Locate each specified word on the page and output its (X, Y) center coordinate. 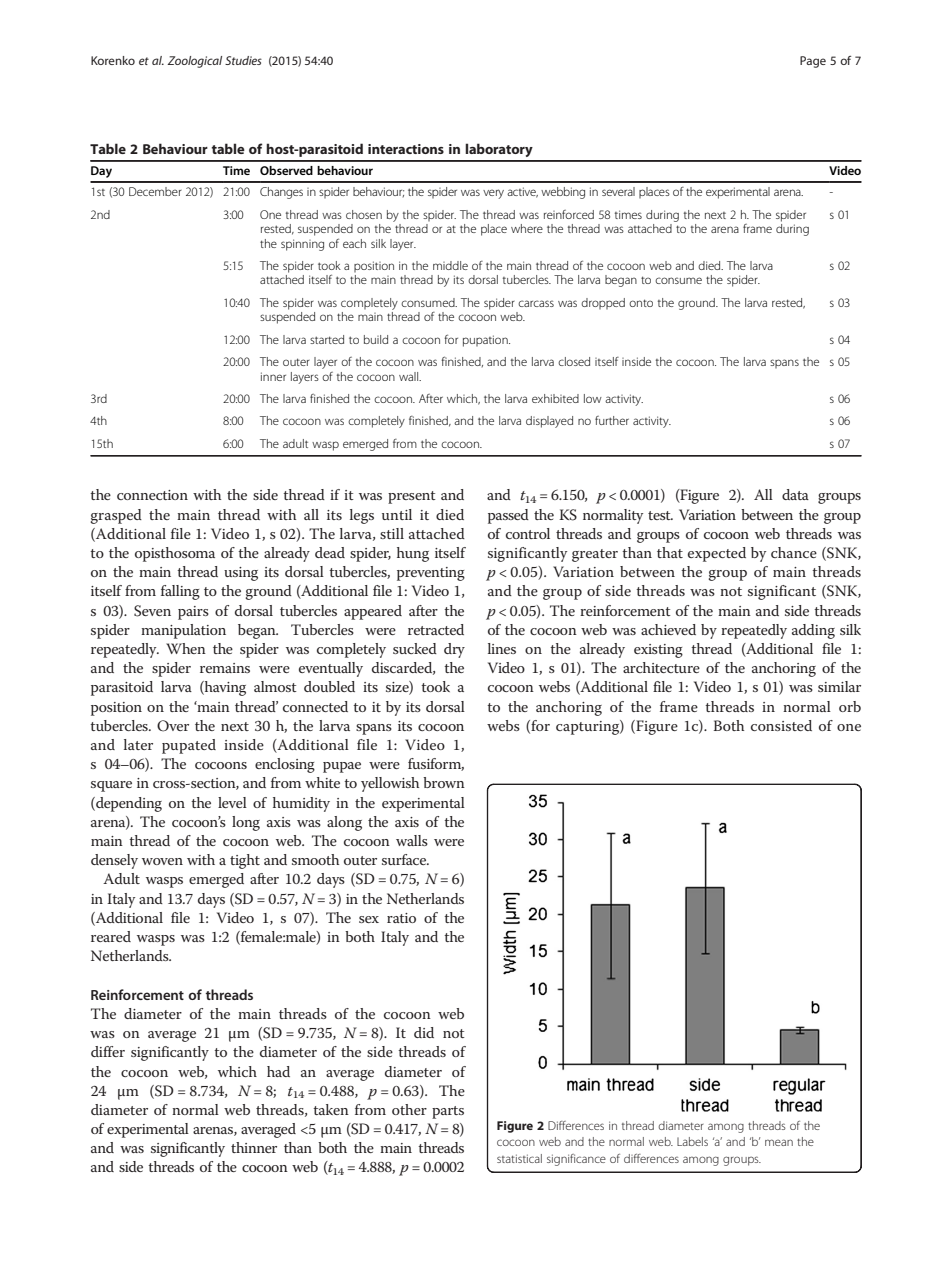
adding (813, 631)
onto (641, 303)
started (327, 339)
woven (162, 861)
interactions (406, 149)
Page (813, 62)
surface (405, 859)
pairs (193, 613)
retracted (436, 629)
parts (448, 1112)
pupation (486, 341)
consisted (781, 725)
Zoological (194, 62)
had (278, 1071)
